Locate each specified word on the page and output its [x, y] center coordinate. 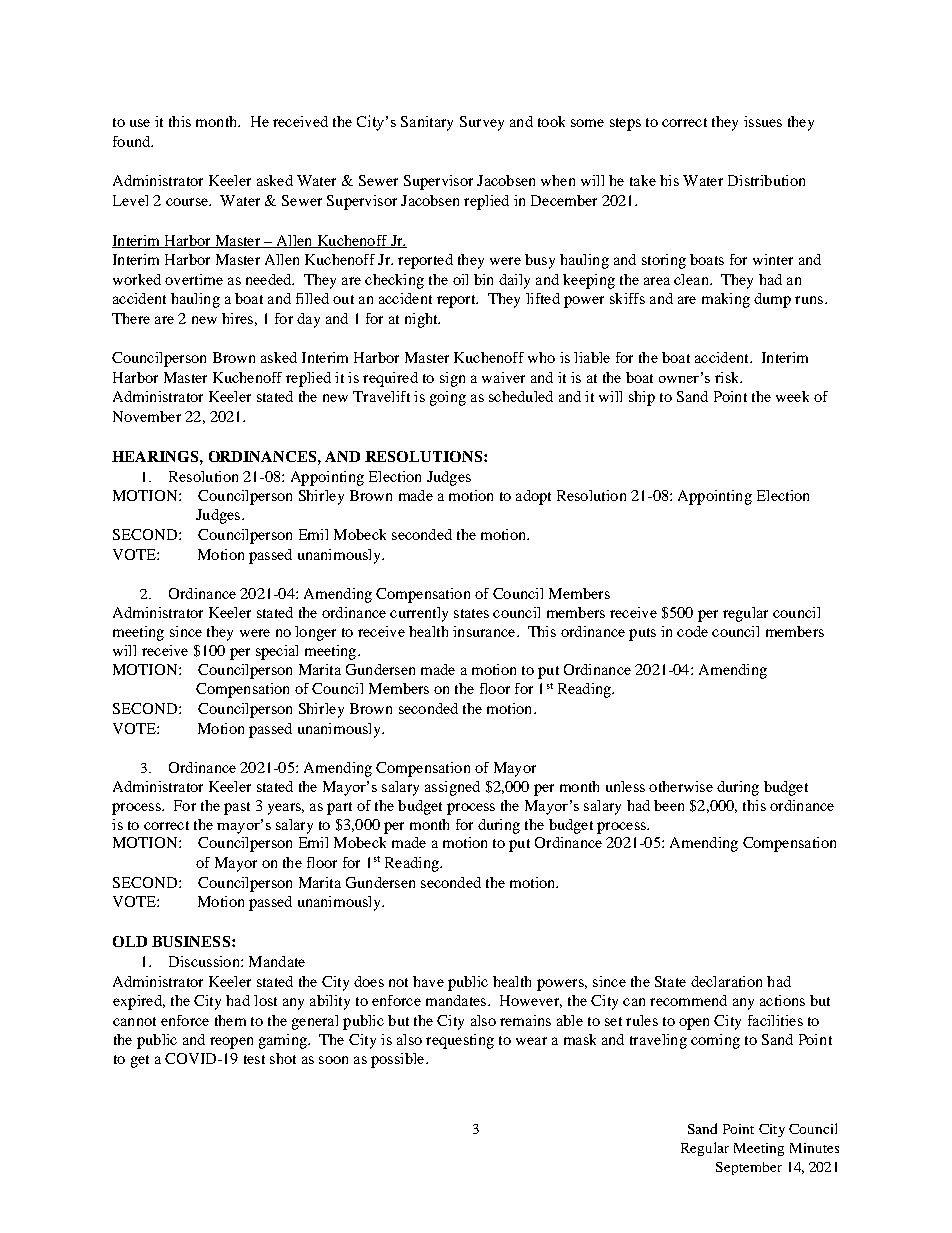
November [147, 416]
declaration [726, 981]
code [692, 631]
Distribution [766, 180]
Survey [482, 123]
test [254, 1059]
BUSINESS [191, 941]
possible [399, 1060]
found [133, 141]
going [448, 398]
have [428, 981]
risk [728, 377]
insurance [485, 631]
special [277, 652]
